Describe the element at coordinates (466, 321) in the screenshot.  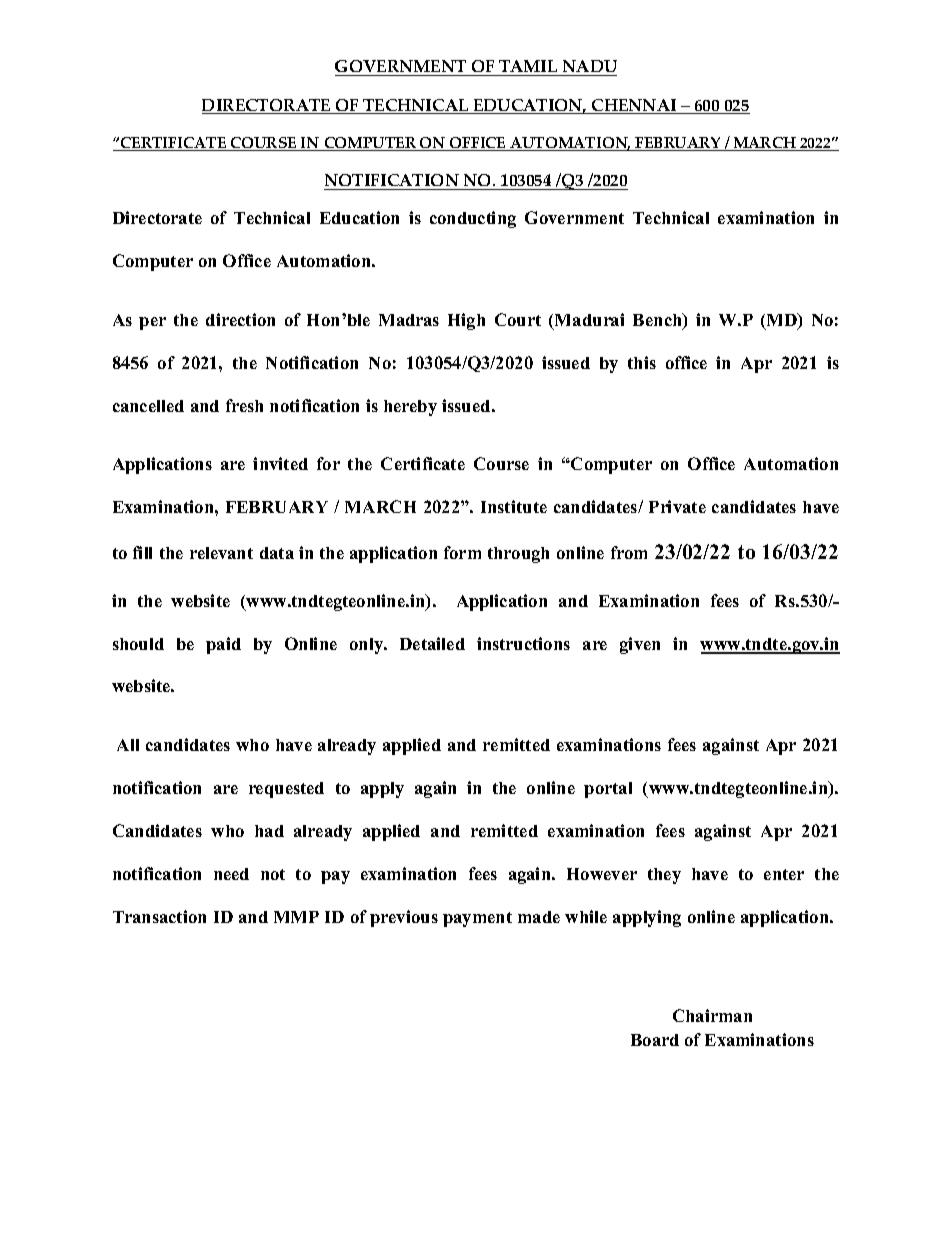
I see `High` at that location.
